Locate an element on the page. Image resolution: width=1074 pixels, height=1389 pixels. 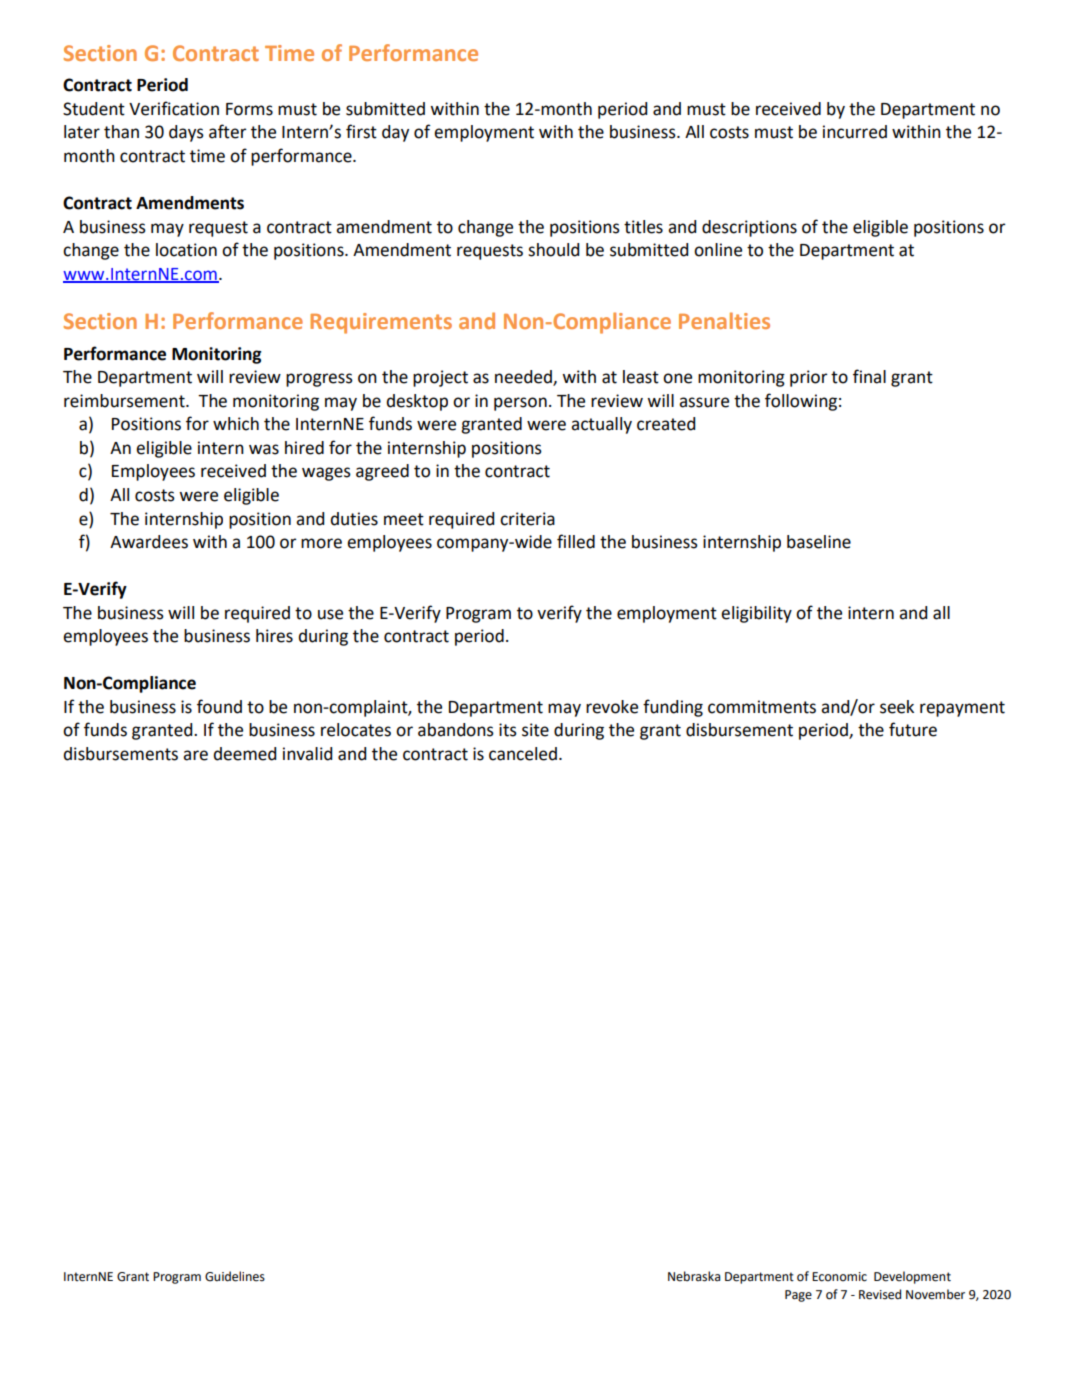
Nebraska is located at coordinates (694, 1276).
